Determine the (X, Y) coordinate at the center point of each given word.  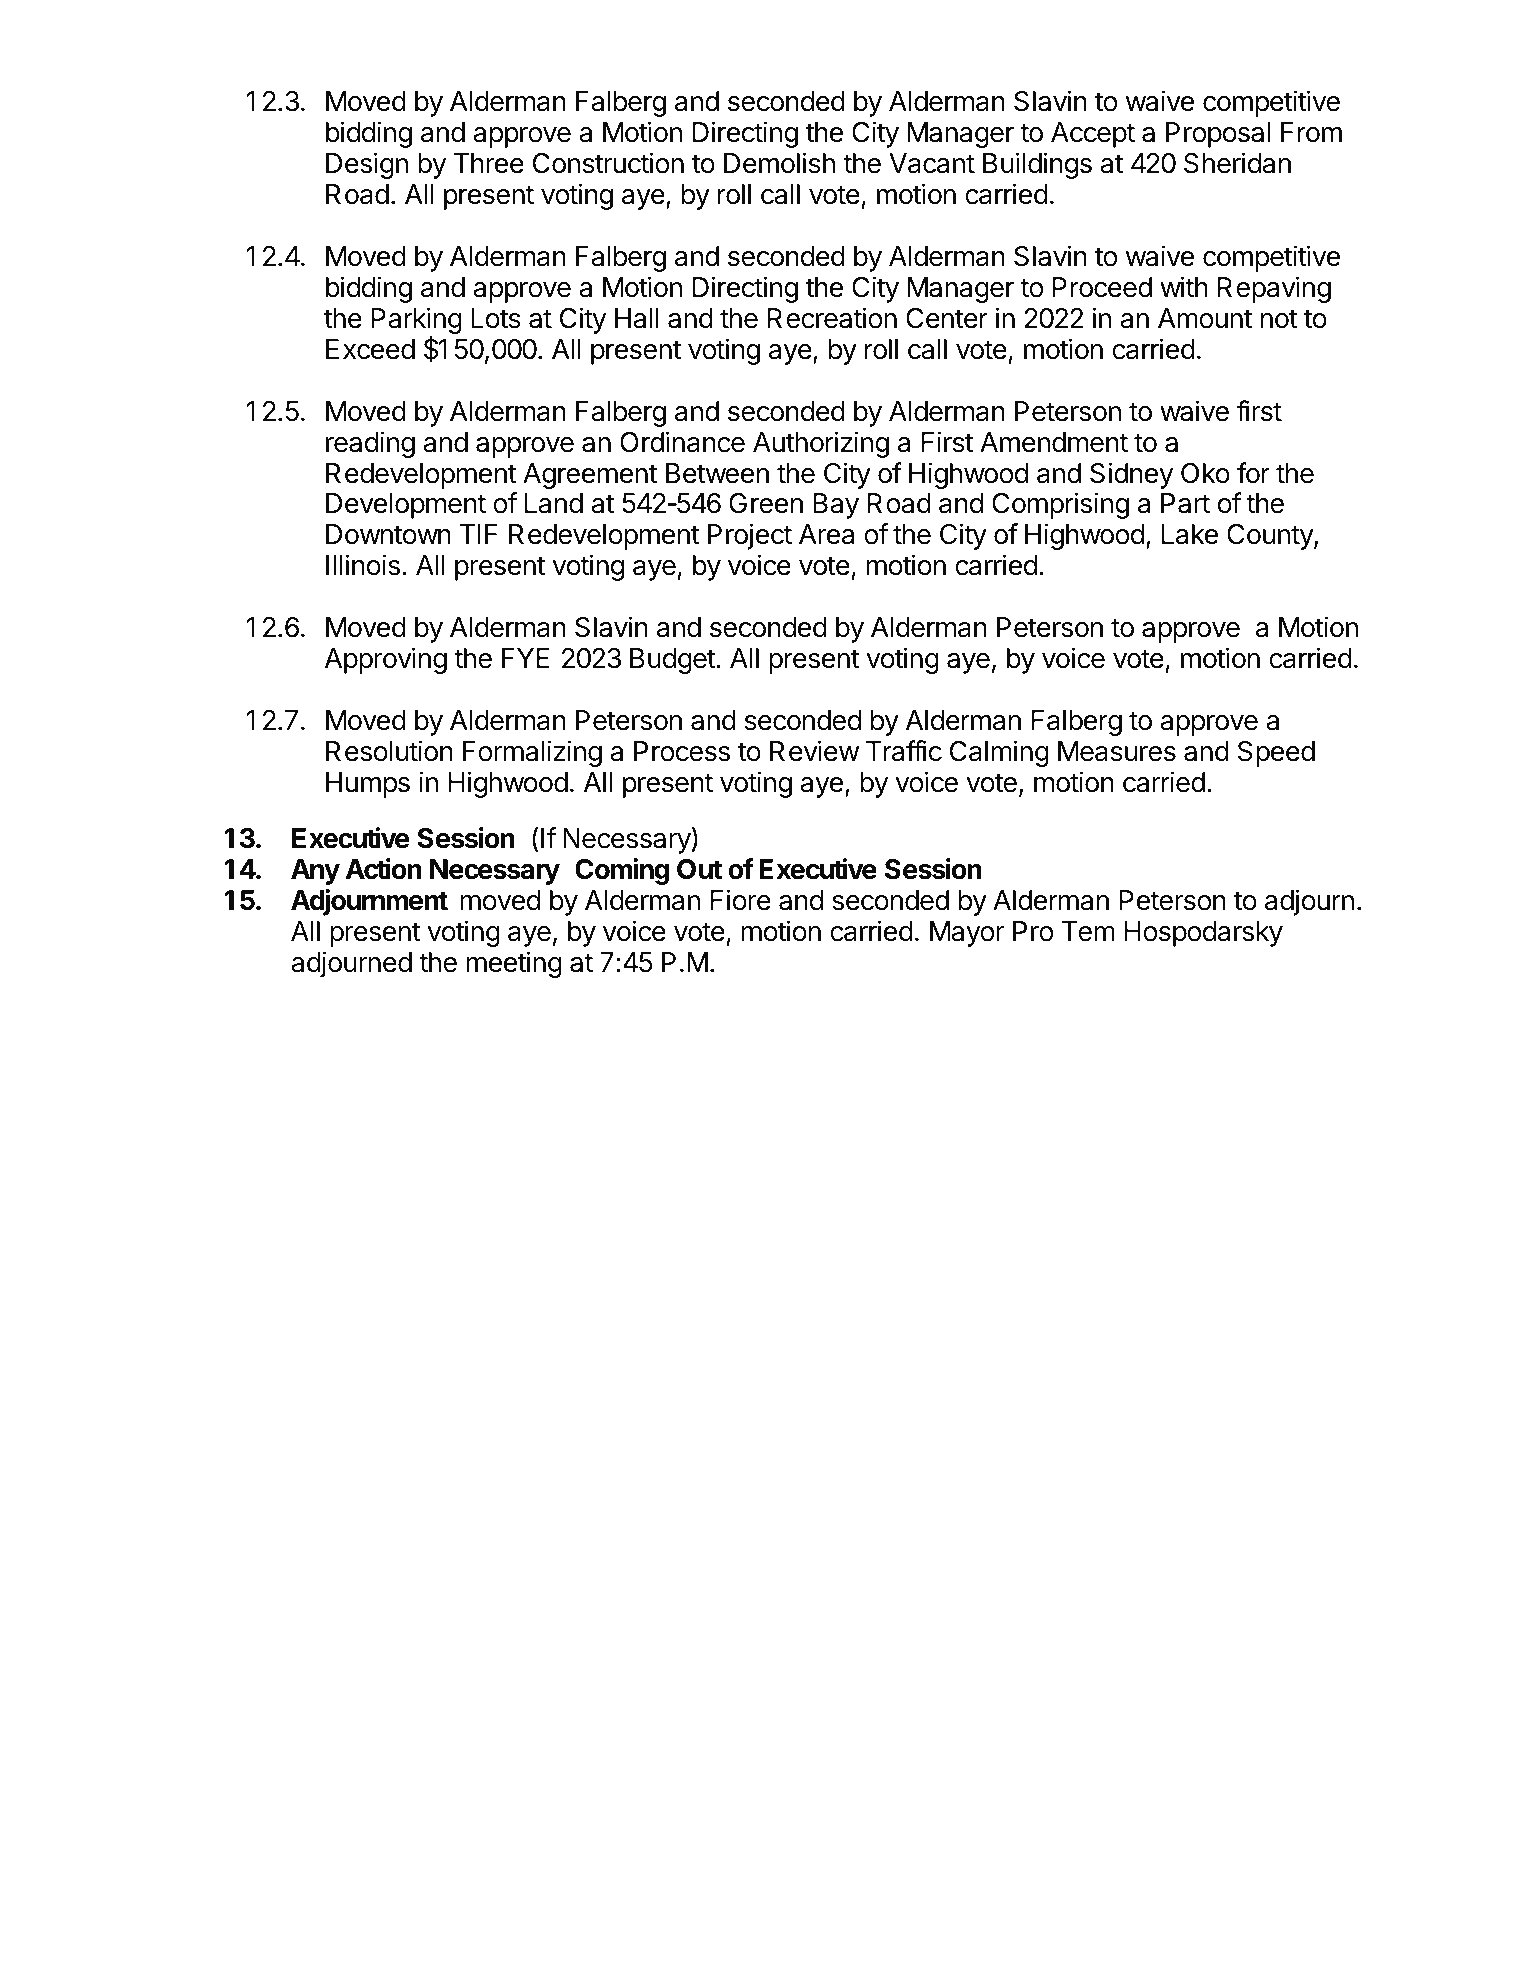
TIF (479, 534)
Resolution (389, 751)
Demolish (779, 163)
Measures (1117, 751)
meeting (514, 964)
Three (489, 163)
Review (815, 751)
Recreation (832, 318)
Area (826, 534)
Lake (1190, 534)
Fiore (741, 900)
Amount (1205, 318)
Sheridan (1237, 163)
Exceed (370, 349)
